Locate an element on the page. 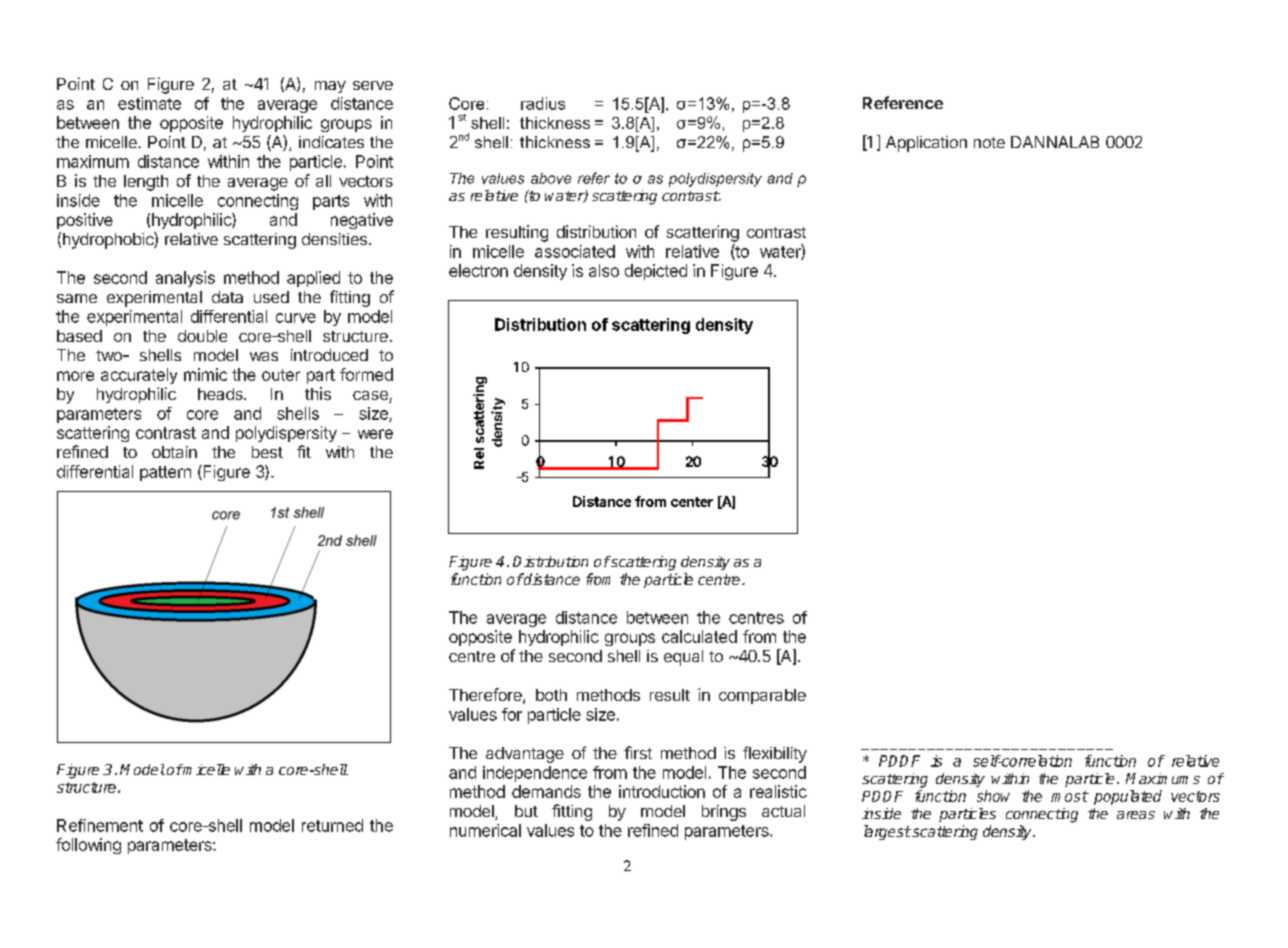 This page has width=1288, height=948. calculated is located at coordinates (699, 636).
